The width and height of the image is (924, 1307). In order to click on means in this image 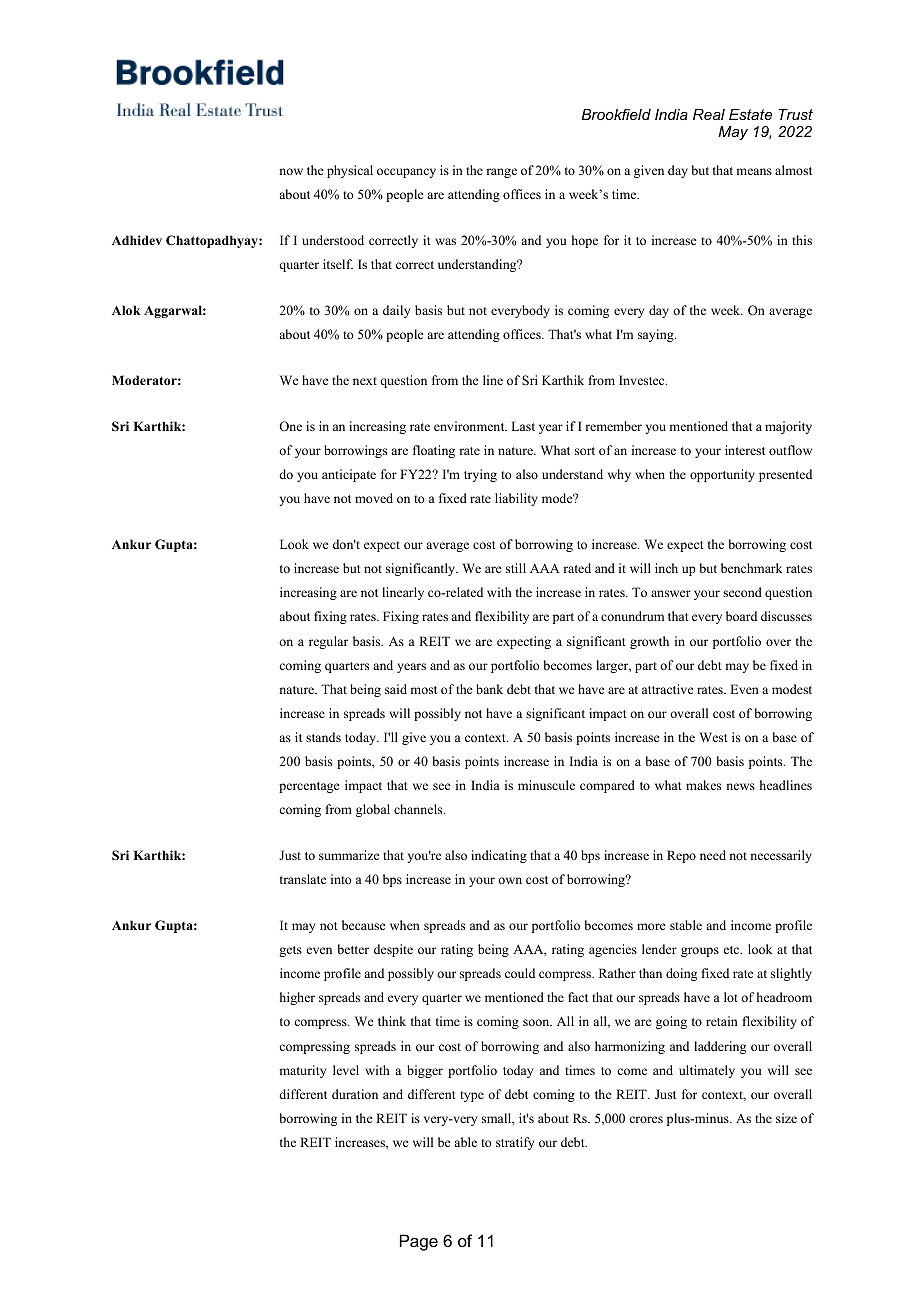, I will do `click(754, 171)`.
